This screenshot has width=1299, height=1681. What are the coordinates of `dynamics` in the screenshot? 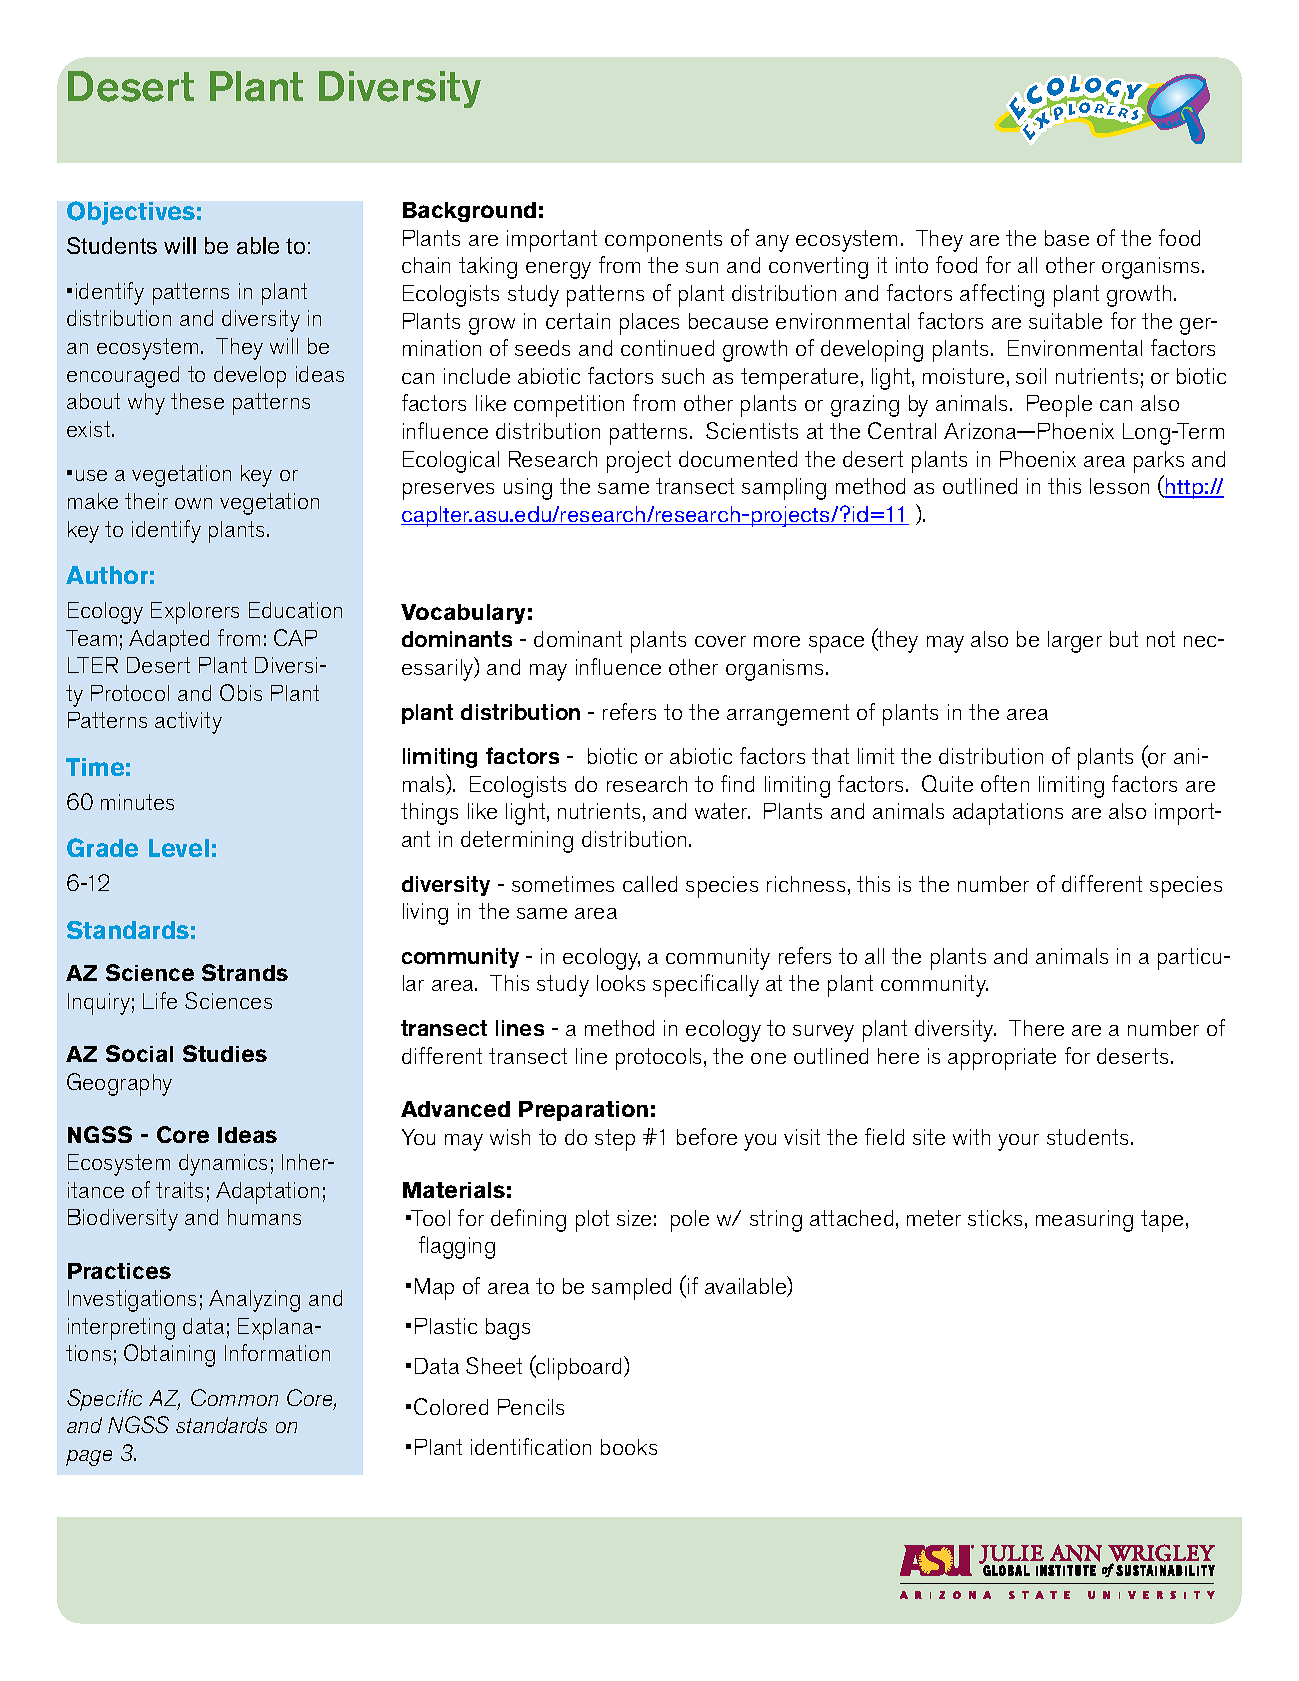 It's located at (223, 1165).
